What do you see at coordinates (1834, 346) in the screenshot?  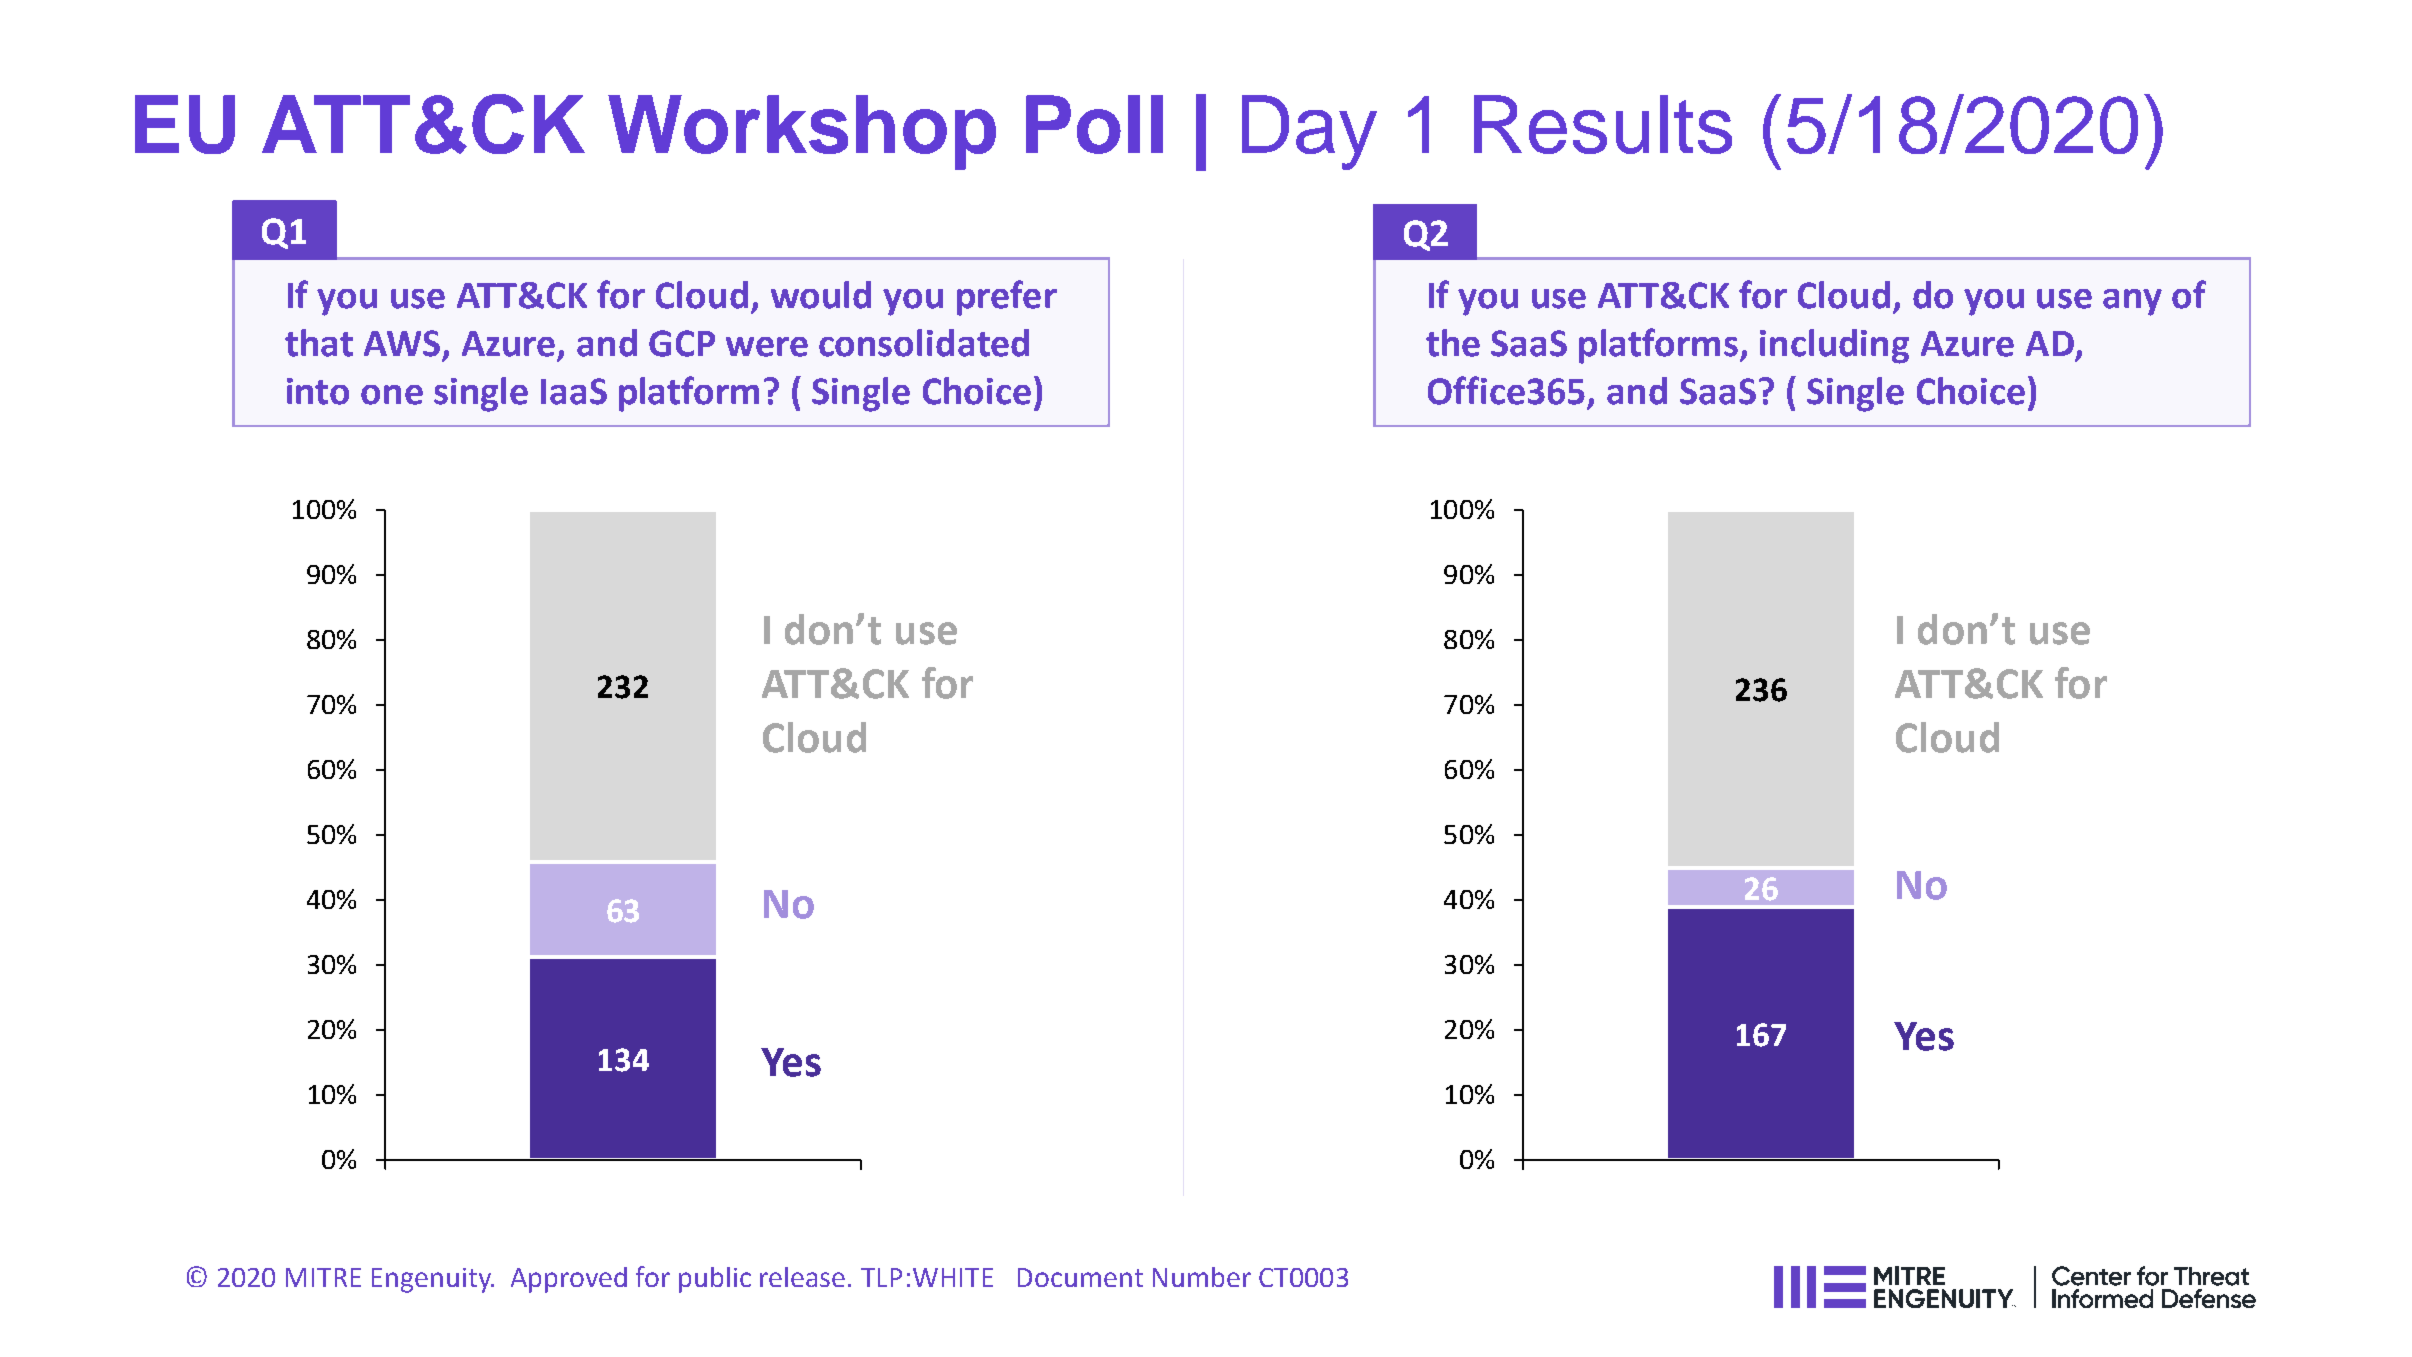 I see `including` at bounding box center [1834, 346].
